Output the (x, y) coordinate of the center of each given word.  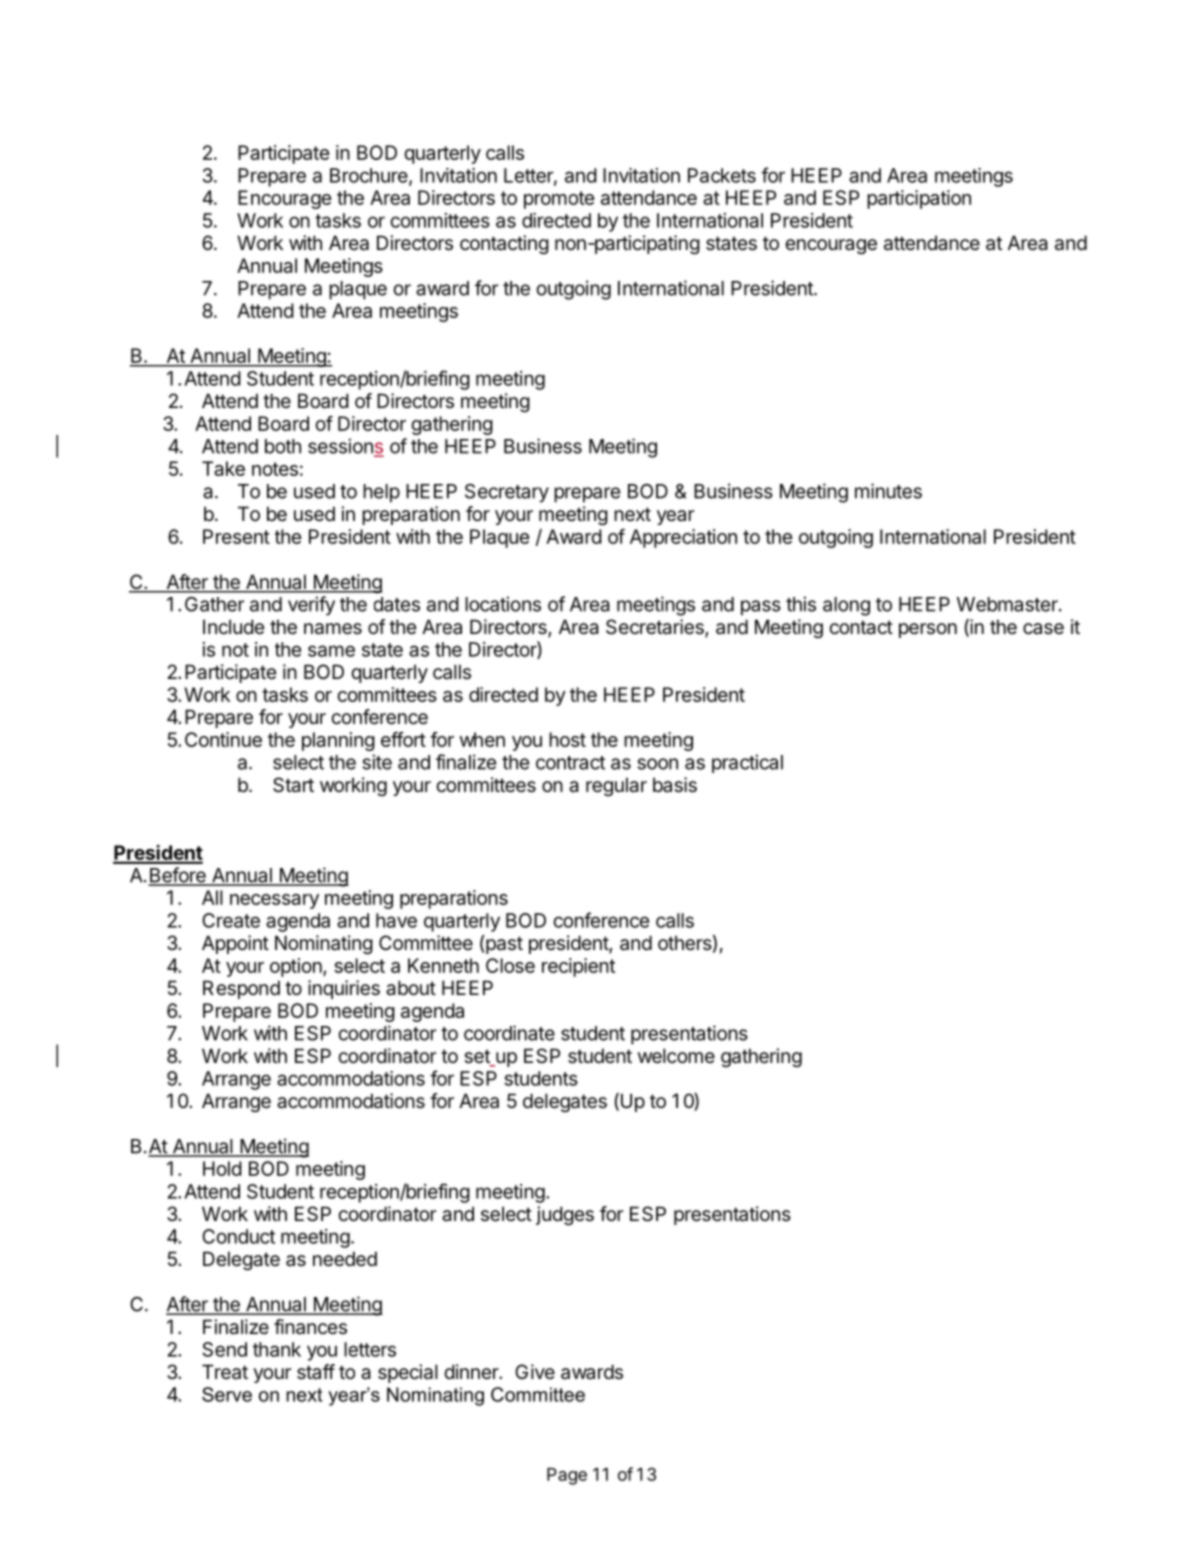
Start (293, 785)
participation (919, 199)
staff (316, 1372)
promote (559, 200)
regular (616, 786)
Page (567, 1476)
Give (535, 1371)
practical (747, 763)
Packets (722, 175)
